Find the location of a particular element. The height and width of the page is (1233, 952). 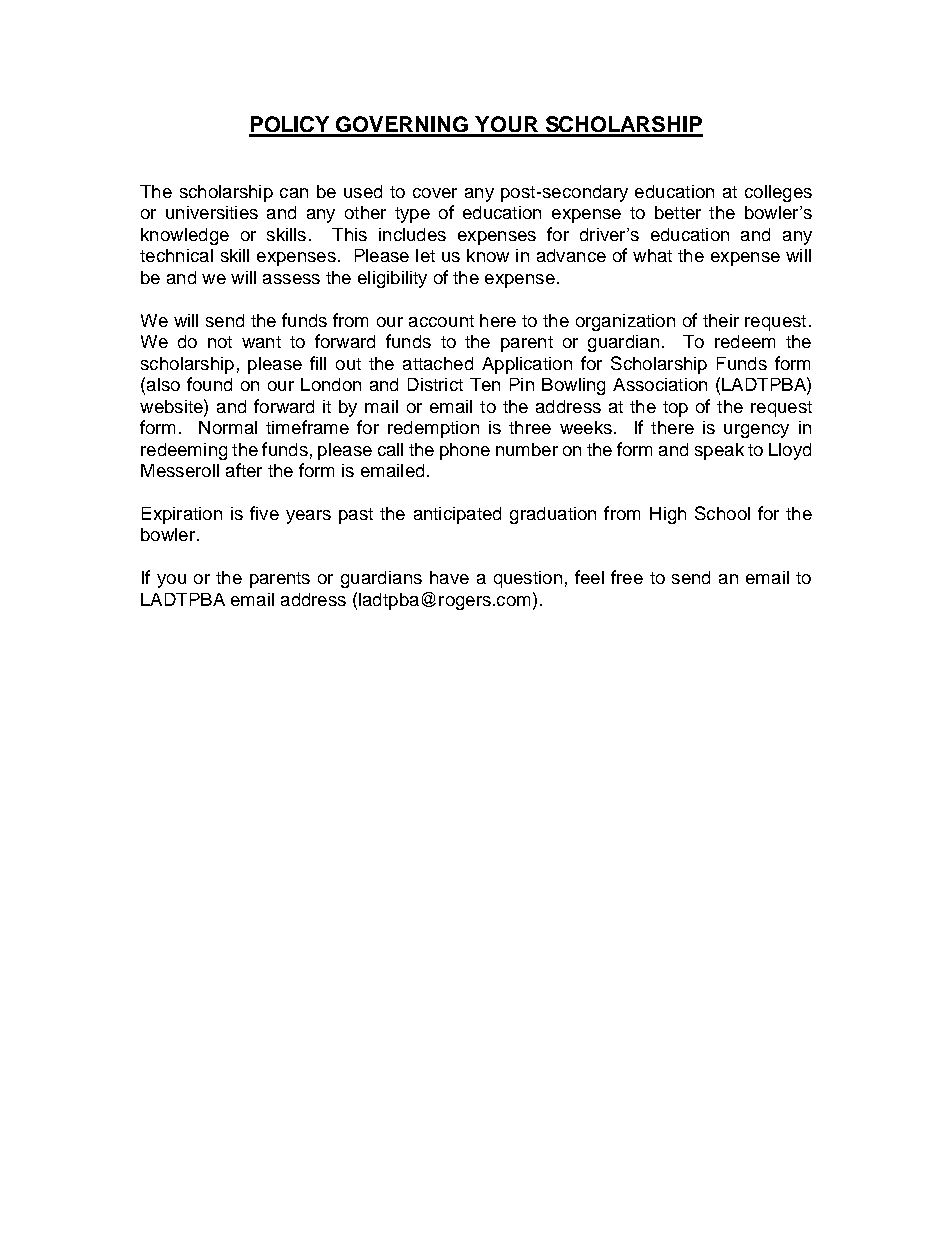

years is located at coordinates (308, 517).
